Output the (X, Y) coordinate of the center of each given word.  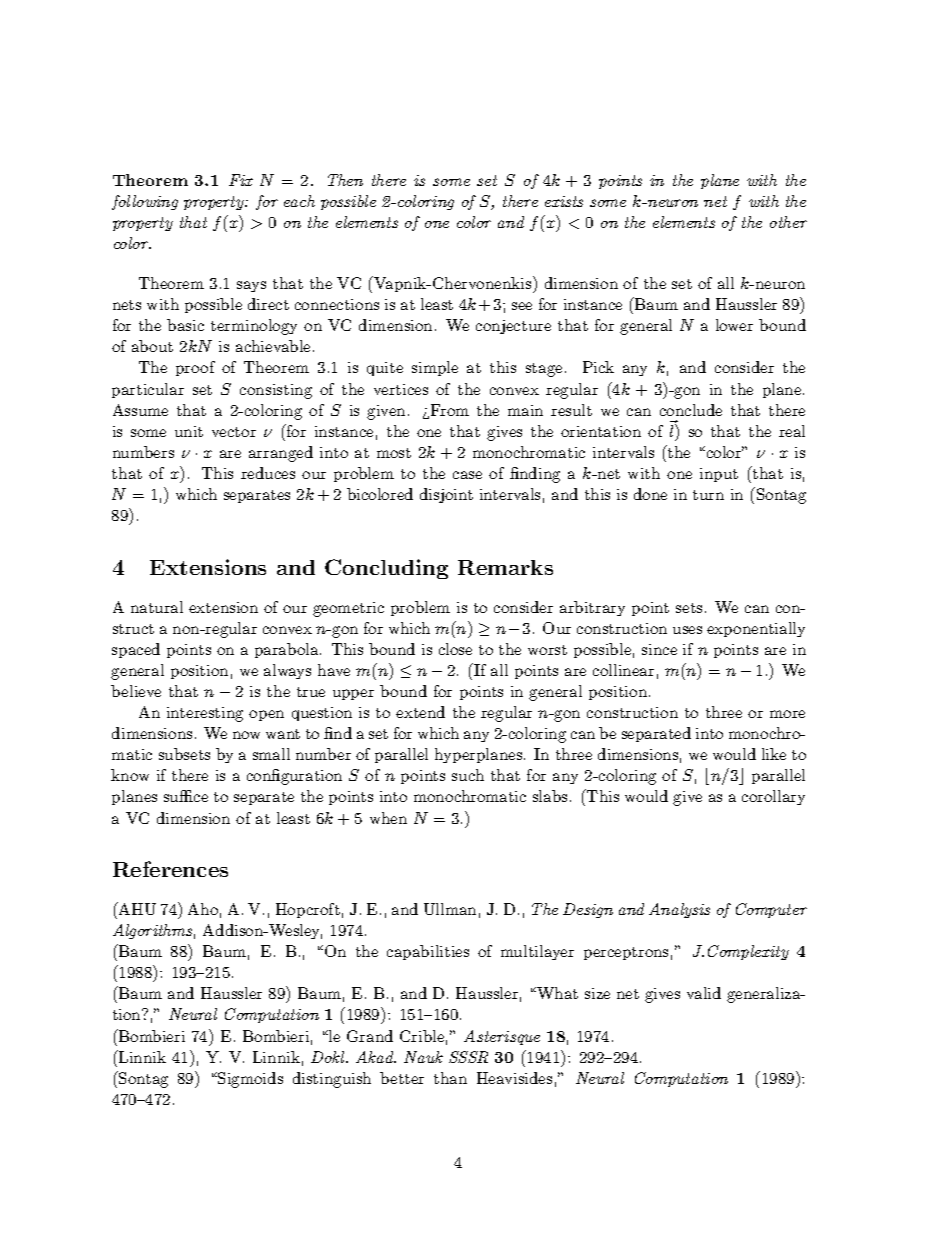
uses (687, 630)
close (455, 649)
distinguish (332, 1080)
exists (564, 201)
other (788, 222)
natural (157, 607)
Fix (241, 180)
